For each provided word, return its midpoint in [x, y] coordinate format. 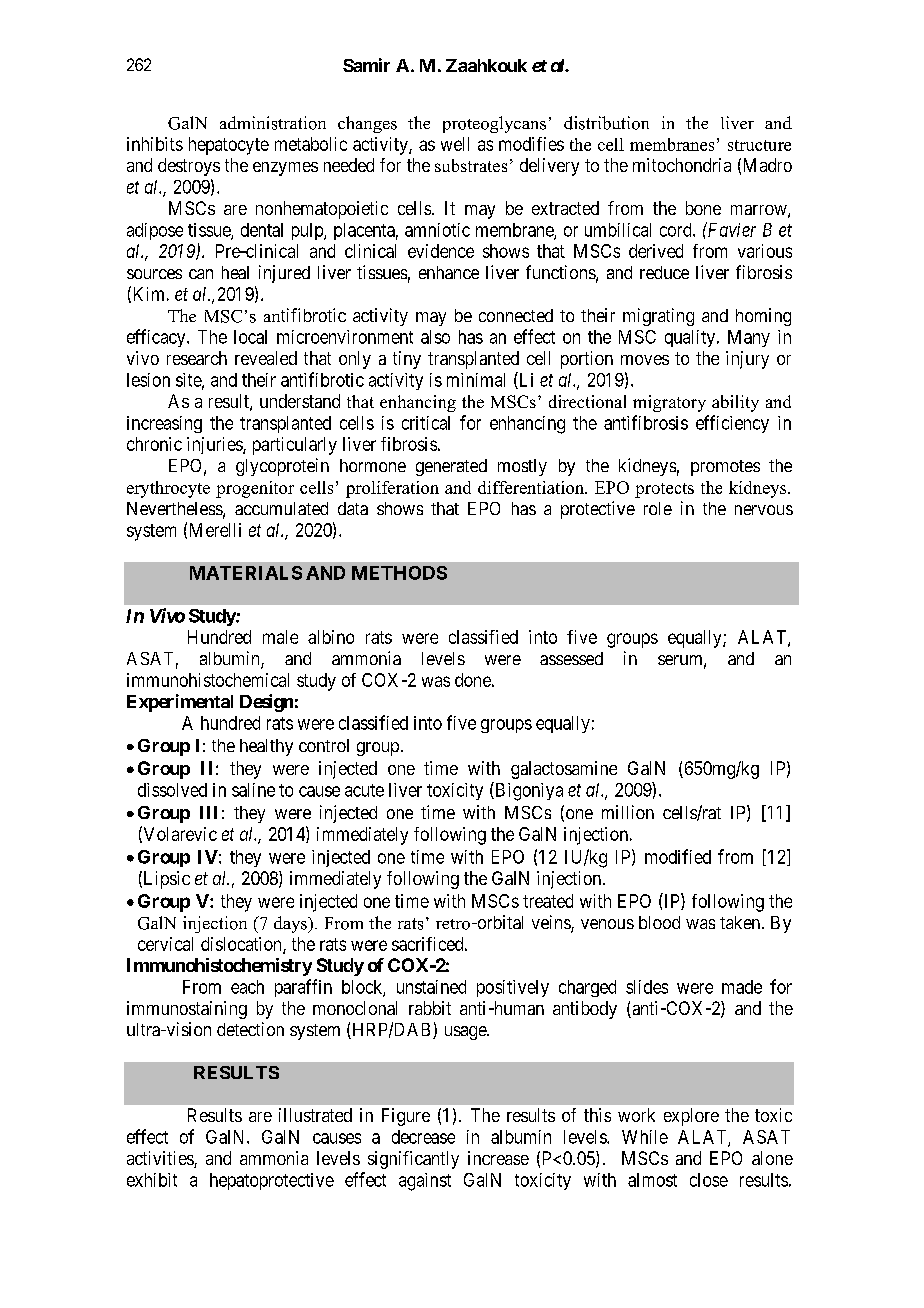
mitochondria [682, 165]
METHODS [399, 573]
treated [548, 901]
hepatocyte [229, 146]
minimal [476, 380]
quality [690, 338]
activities [161, 1159]
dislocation [242, 945]
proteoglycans [494, 124]
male [280, 637]
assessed [571, 658]
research [197, 358]
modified [678, 856]
